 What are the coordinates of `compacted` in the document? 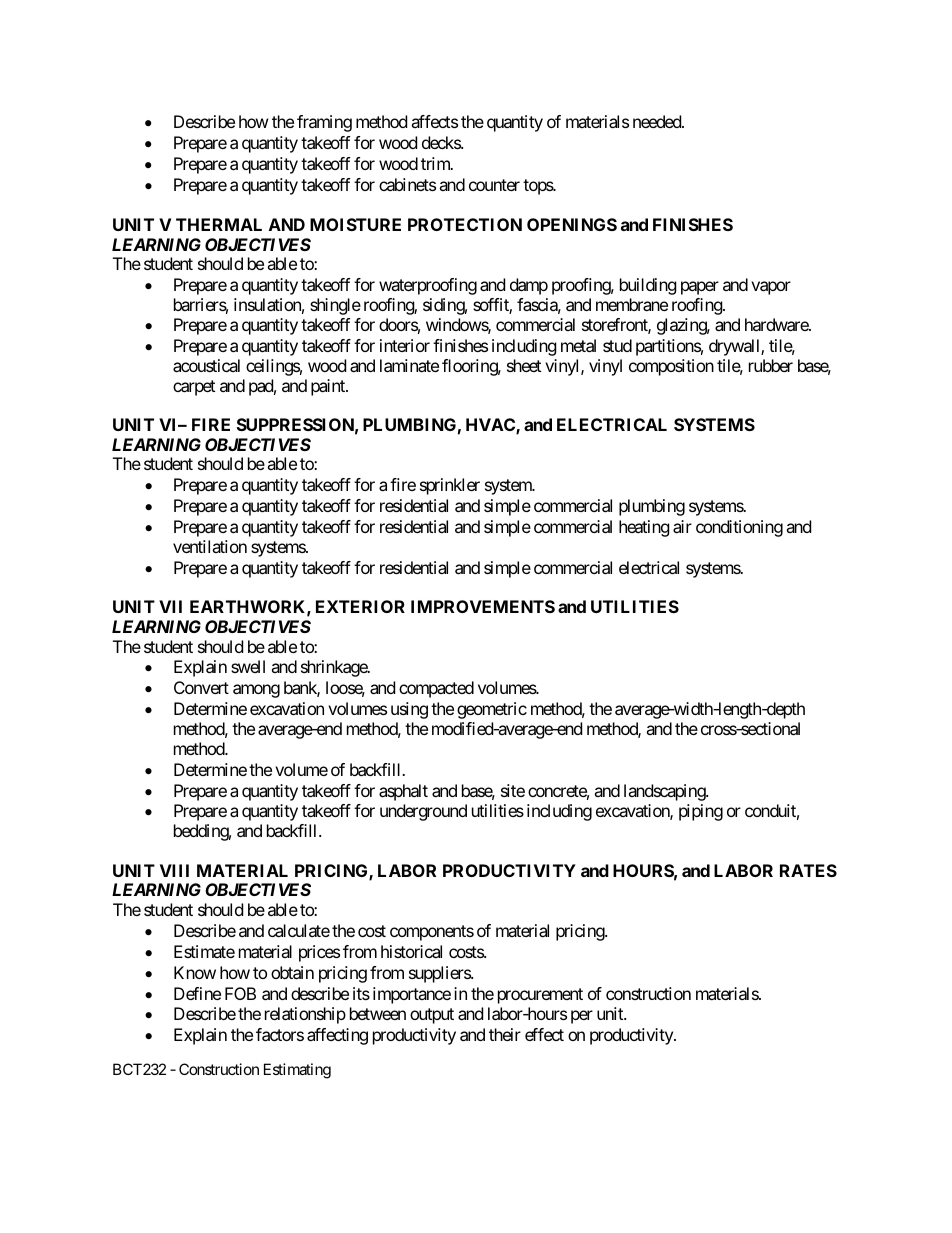 It's located at (436, 689).
